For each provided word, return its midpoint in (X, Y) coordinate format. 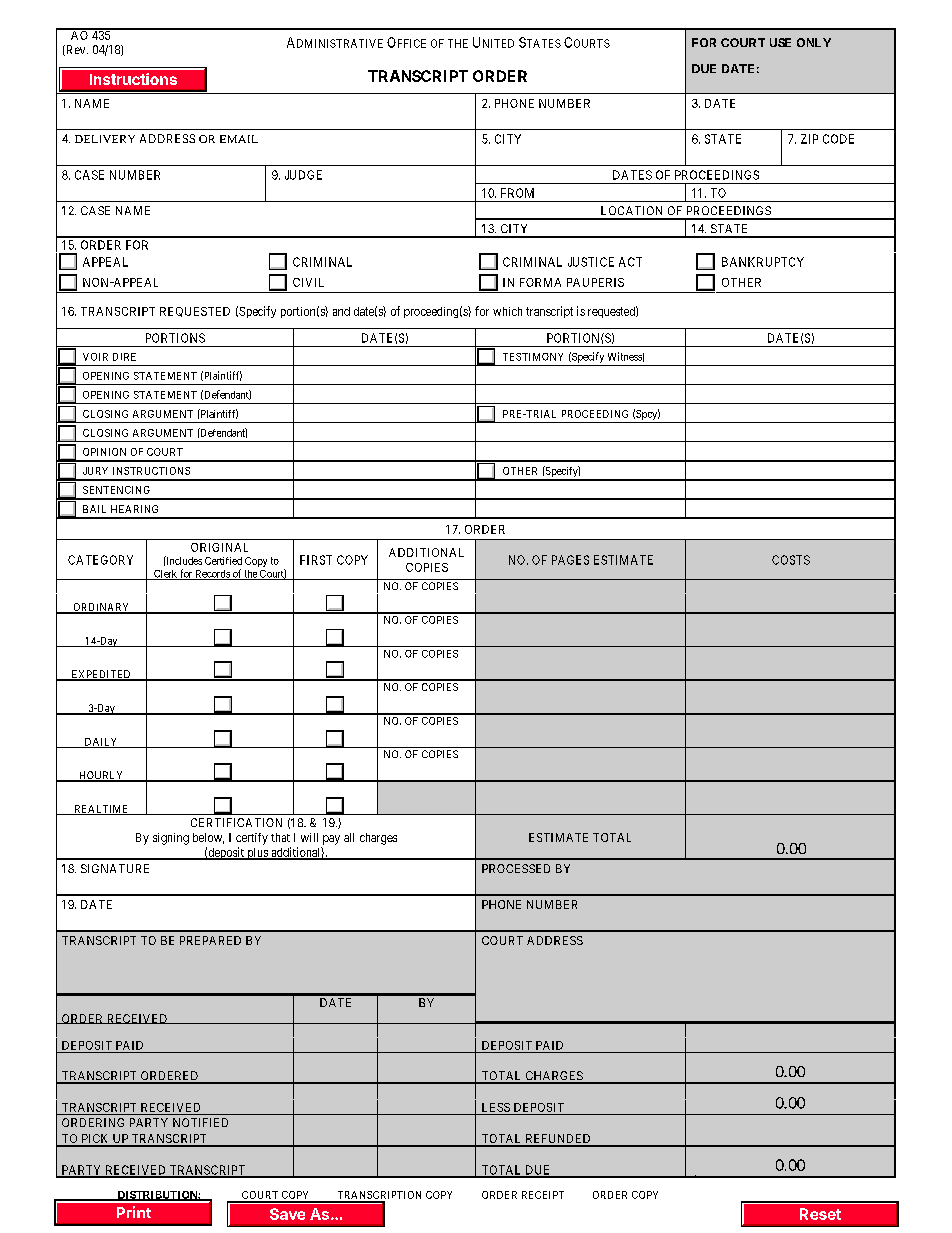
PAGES (570, 560)
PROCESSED (516, 868)
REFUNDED (558, 1140)
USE (780, 42)
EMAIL (239, 139)
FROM (517, 193)
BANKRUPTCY (763, 262)
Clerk (165, 575)
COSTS (791, 560)
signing (171, 839)
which (507, 311)
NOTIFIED (200, 1122)
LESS (496, 1107)
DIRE (124, 357)
